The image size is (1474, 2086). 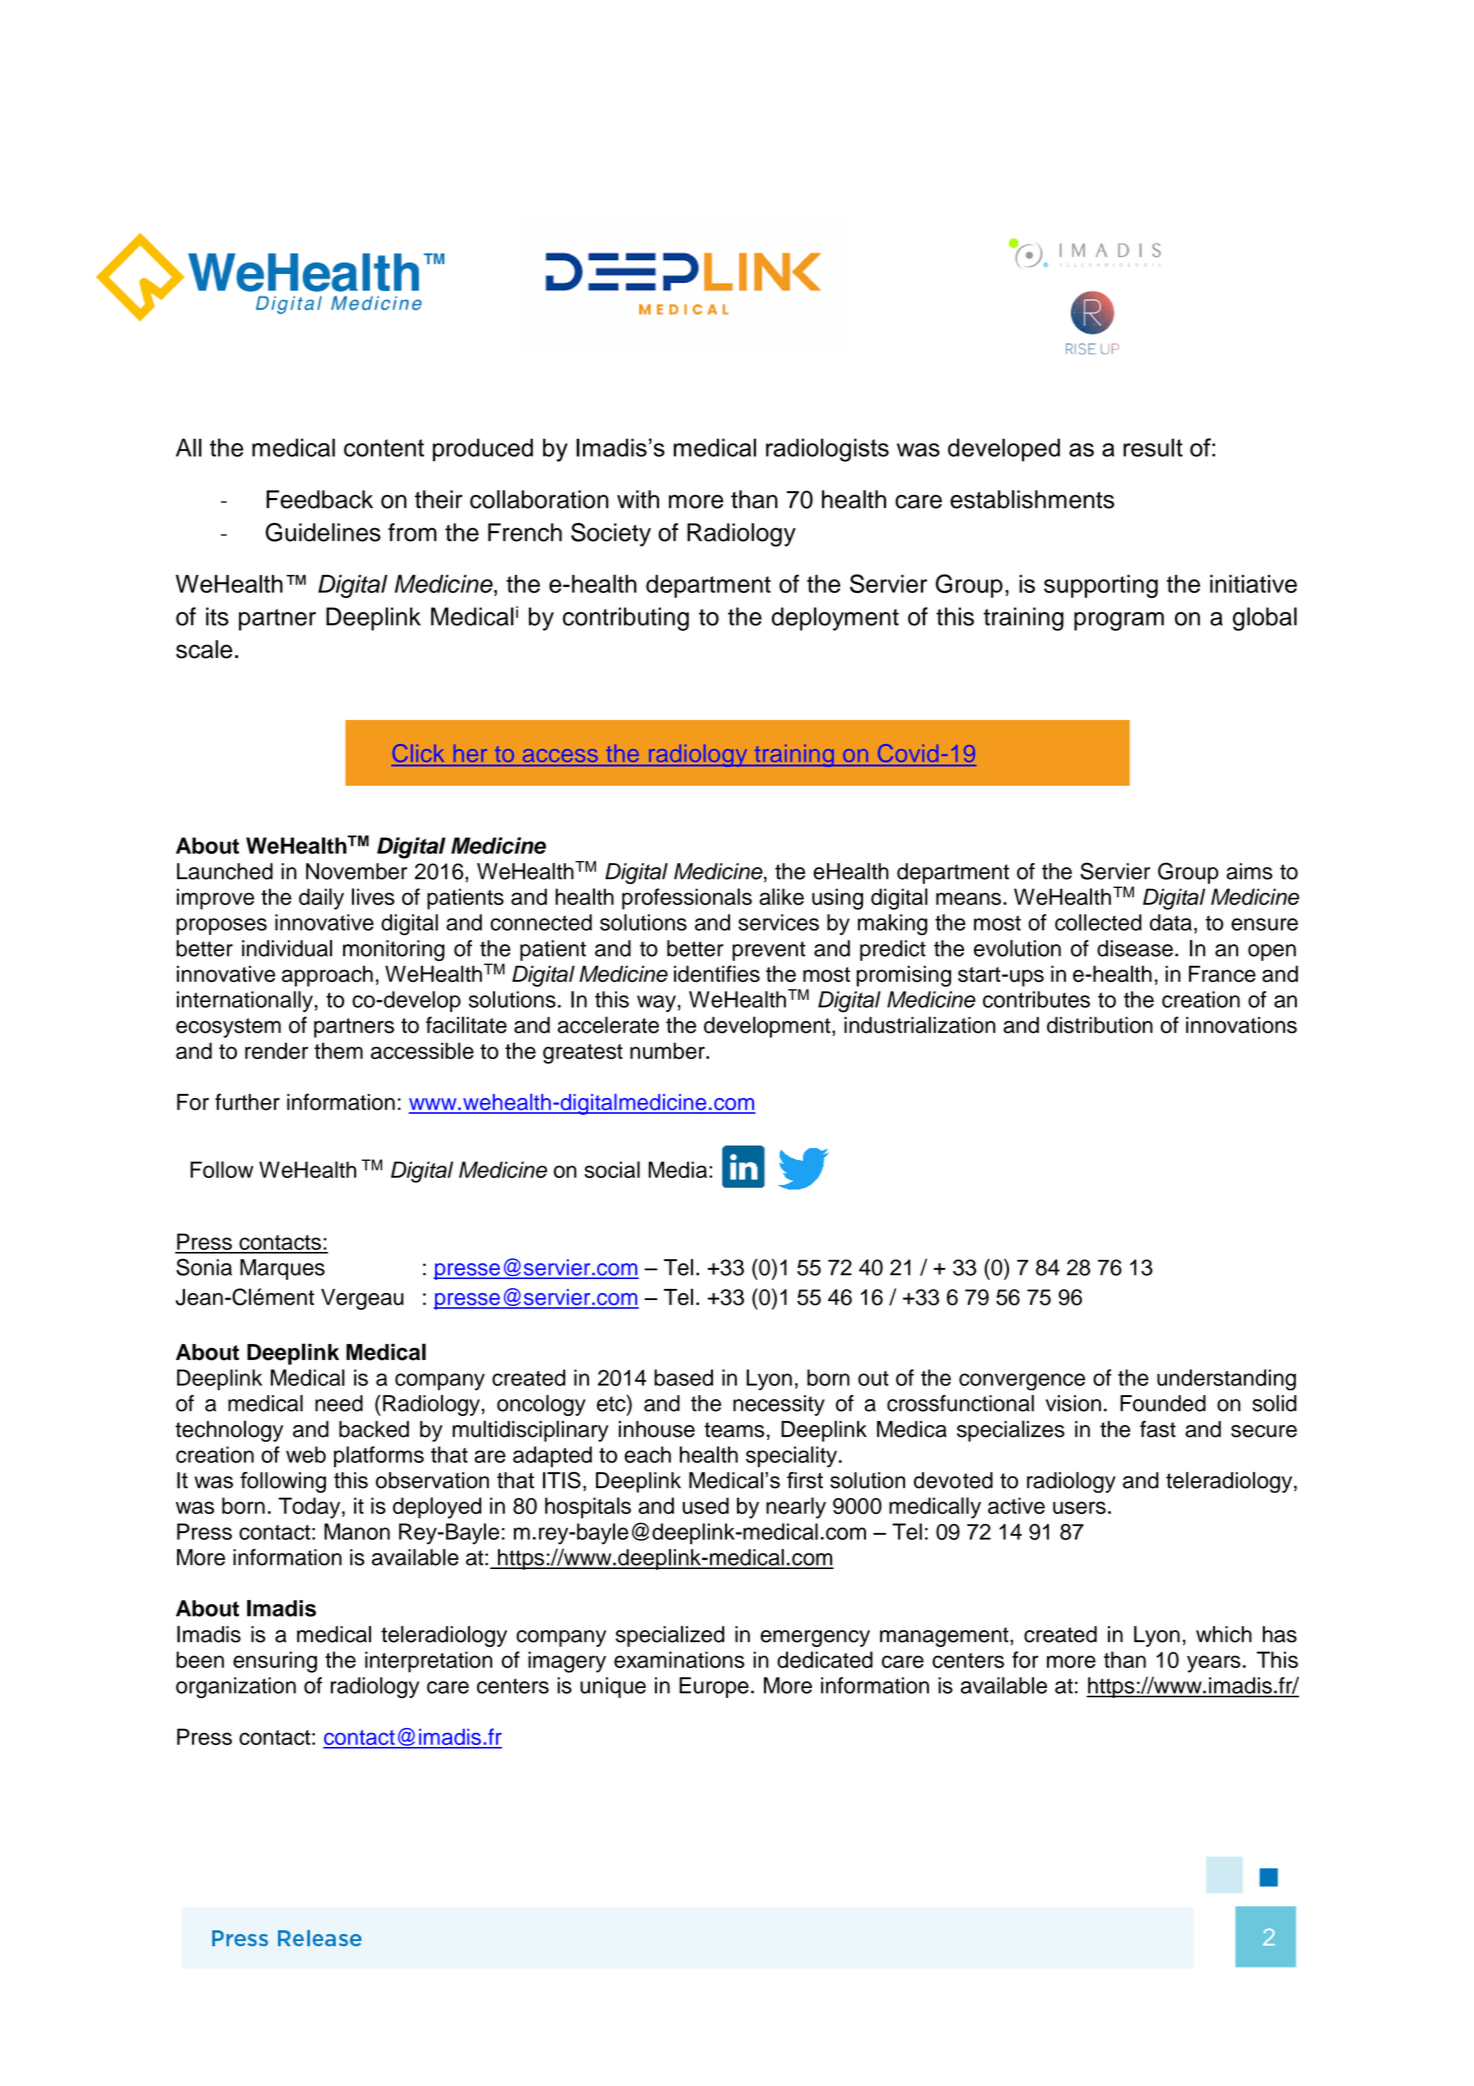 What do you see at coordinates (1153, 447) in the page?
I see `result` at bounding box center [1153, 447].
